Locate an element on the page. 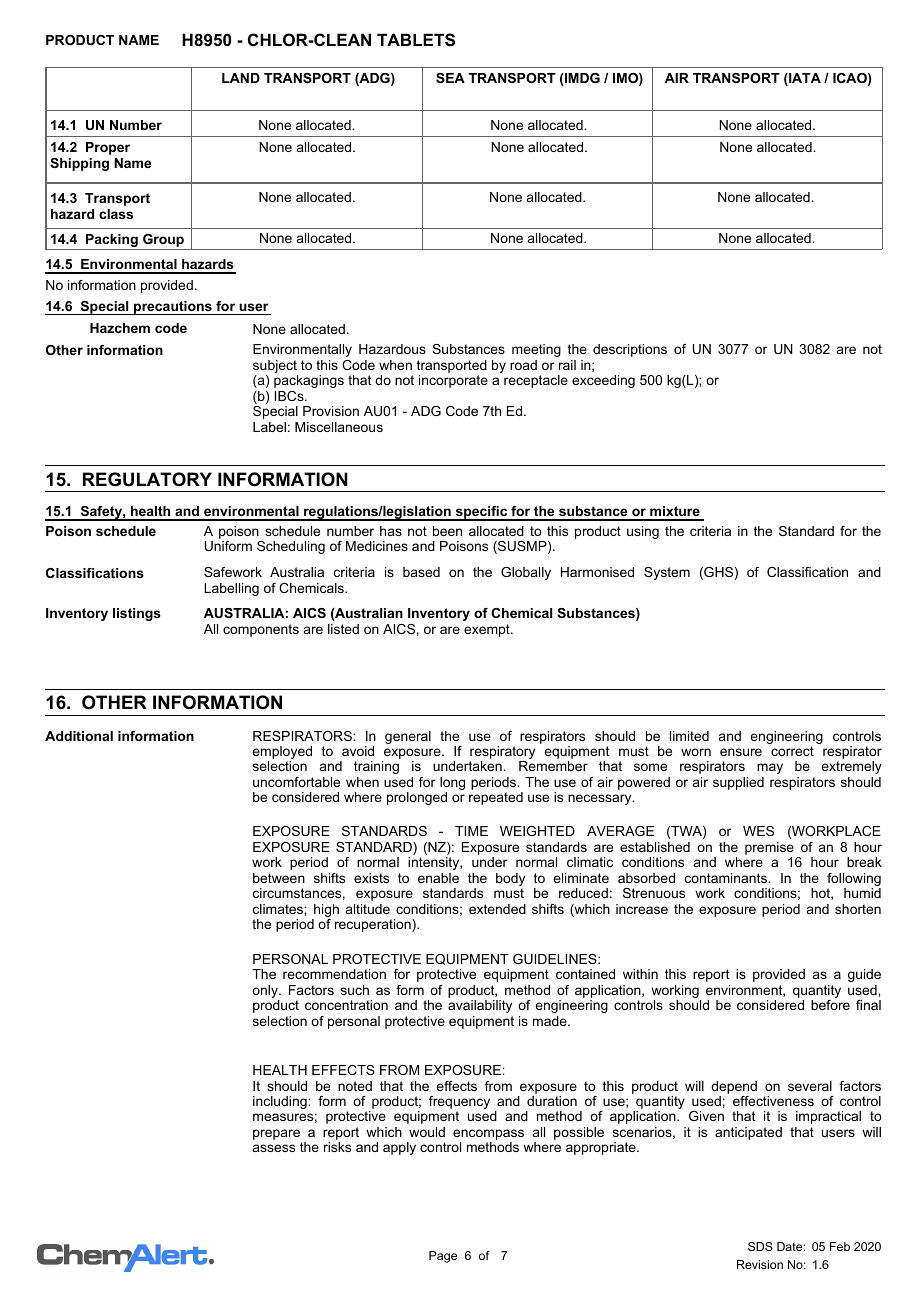  REGULATORY is located at coordinates (147, 479).
